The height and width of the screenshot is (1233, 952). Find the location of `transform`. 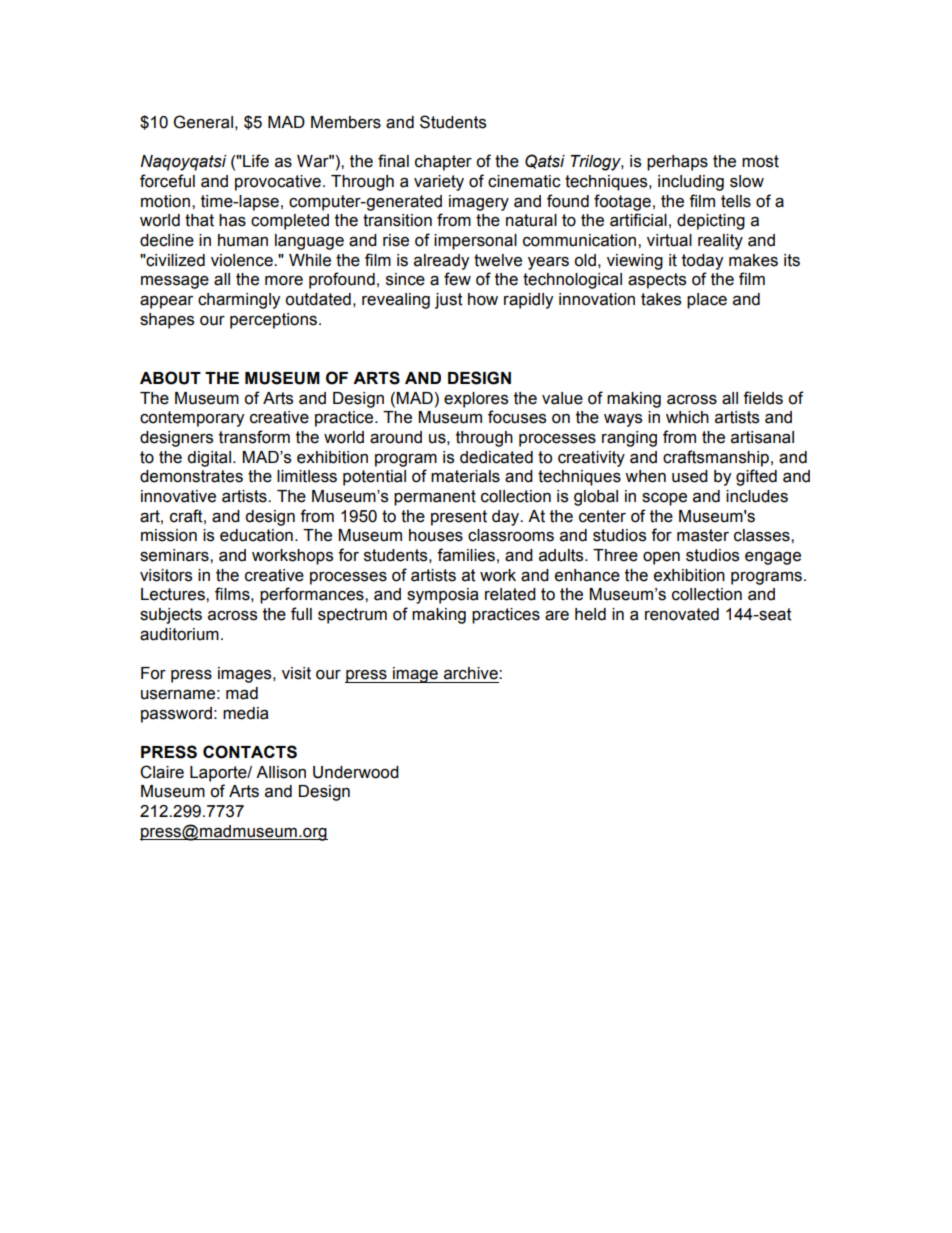

transform is located at coordinates (254, 437).
